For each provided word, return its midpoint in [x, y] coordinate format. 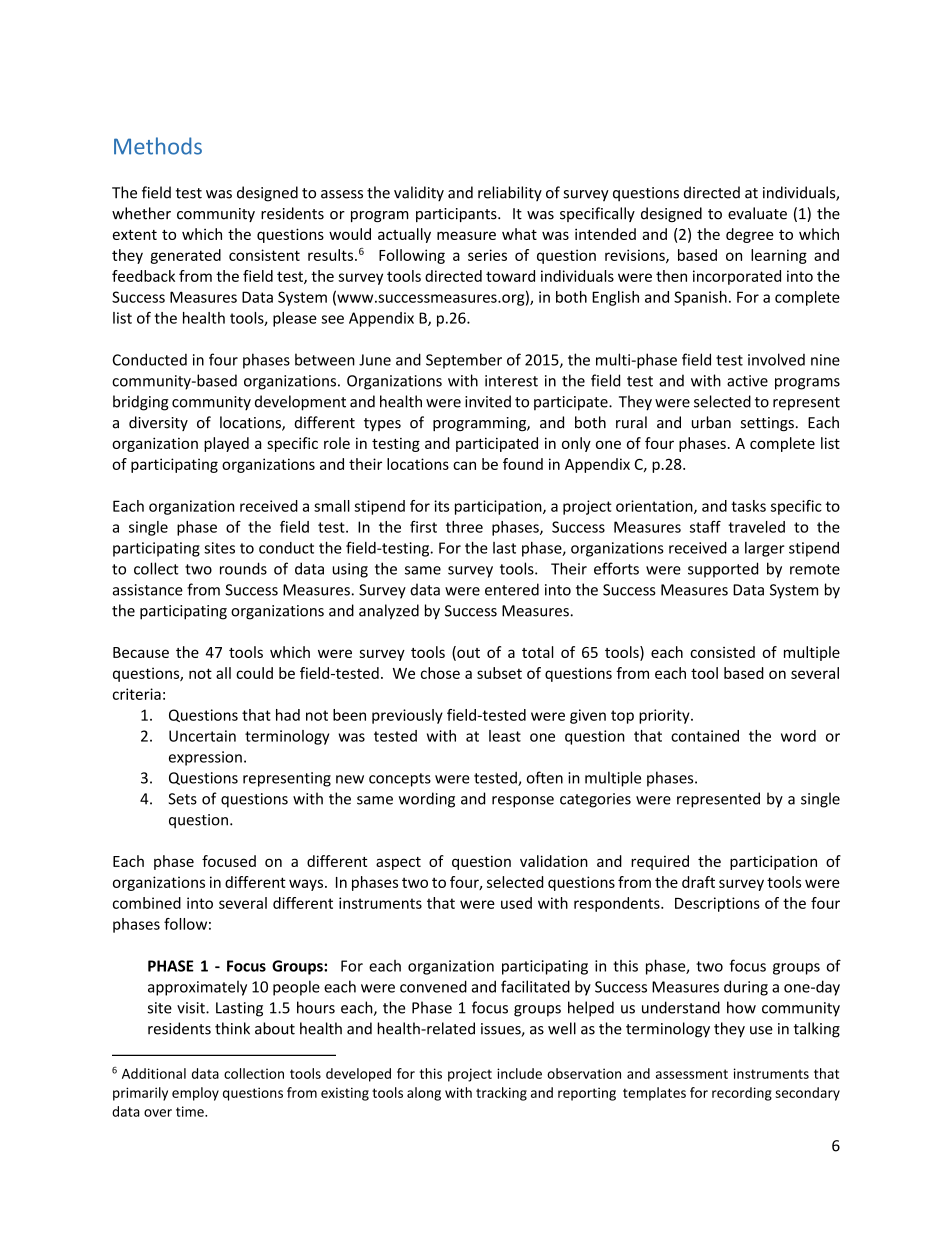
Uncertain [202, 736]
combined [147, 903]
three [464, 527]
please [295, 319]
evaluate [757, 213]
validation [554, 861]
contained [705, 736]
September [464, 361]
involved [776, 359]
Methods [158, 146]
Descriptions [717, 904]
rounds [243, 568]
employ [195, 1094]
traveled [756, 527]
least [505, 736]
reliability [510, 193]
